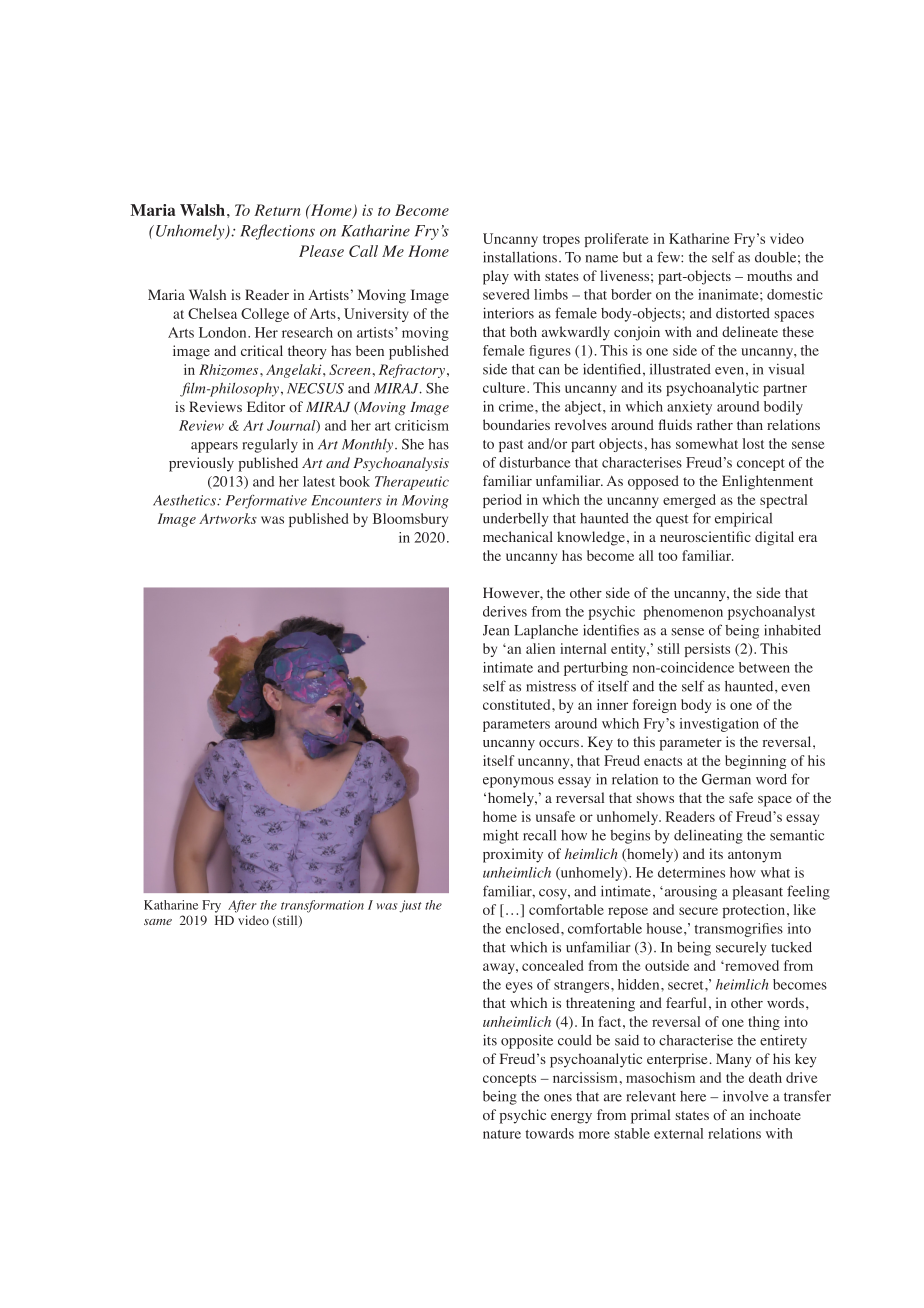 This page has width=924, height=1308. What do you see at coordinates (520, 257) in the page?
I see `installations` at bounding box center [520, 257].
